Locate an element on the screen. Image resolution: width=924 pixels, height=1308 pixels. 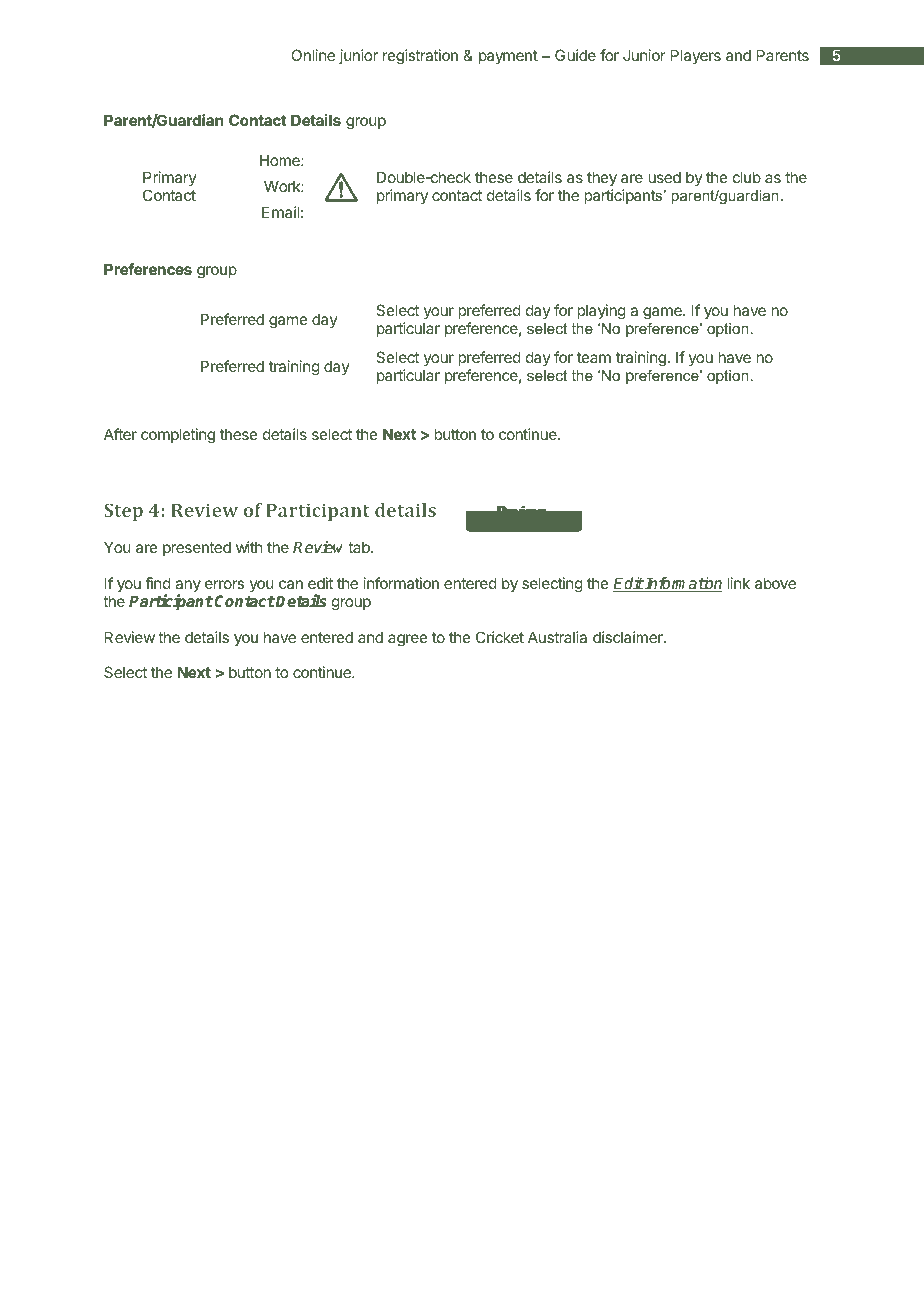
Players is located at coordinates (696, 56).
